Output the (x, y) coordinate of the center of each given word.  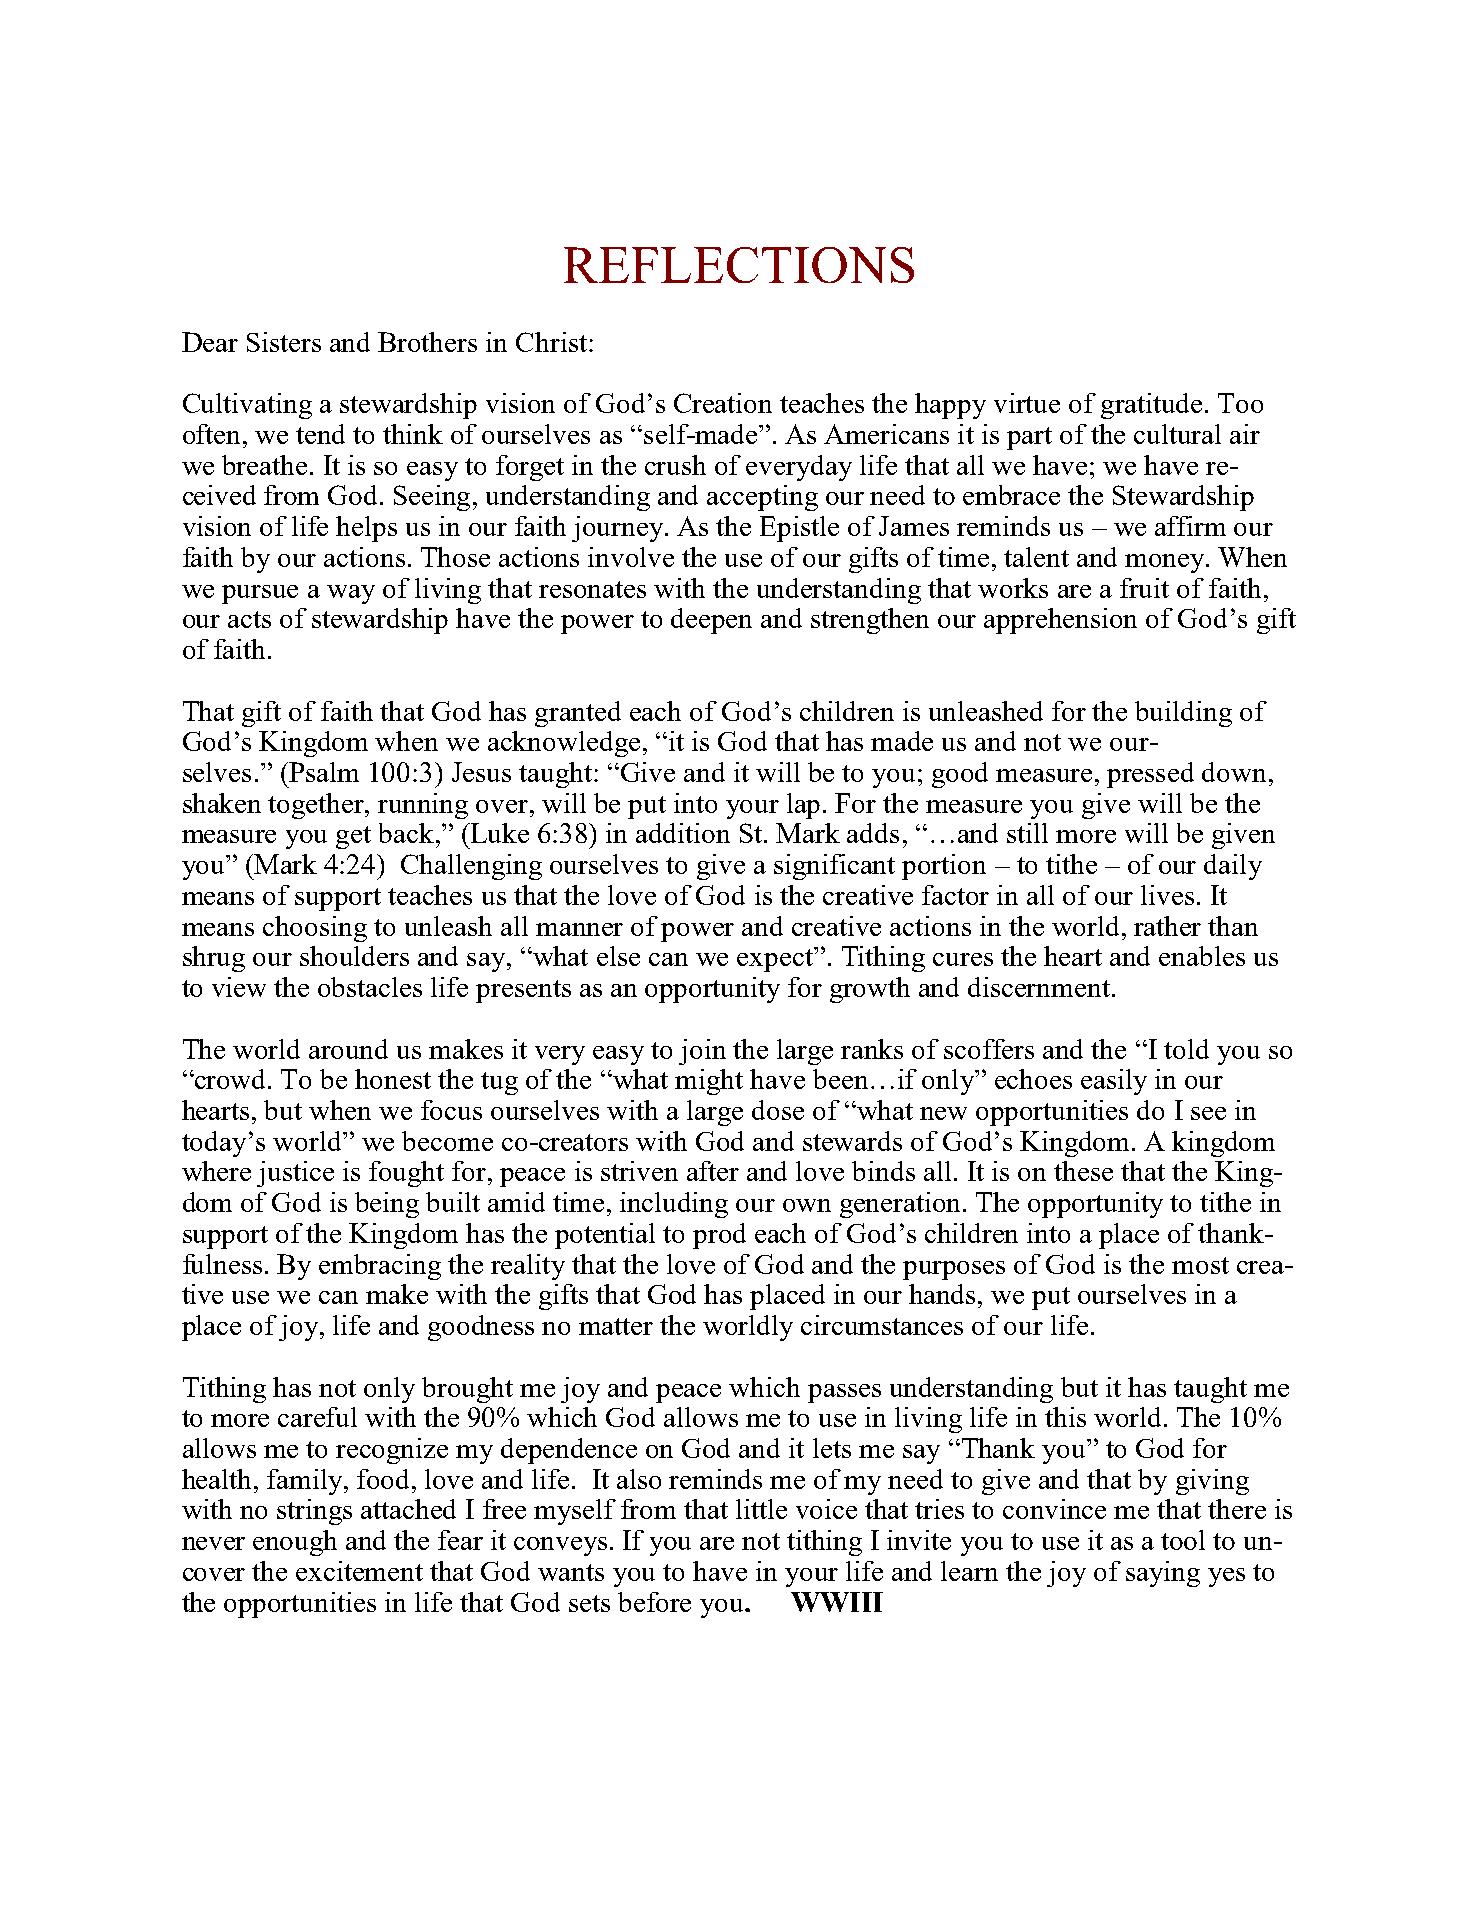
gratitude (1151, 406)
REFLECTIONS (739, 265)
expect (776, 959)
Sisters (284, 342)
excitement (359, 1571)
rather (1167, 926)
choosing (315, 929)
